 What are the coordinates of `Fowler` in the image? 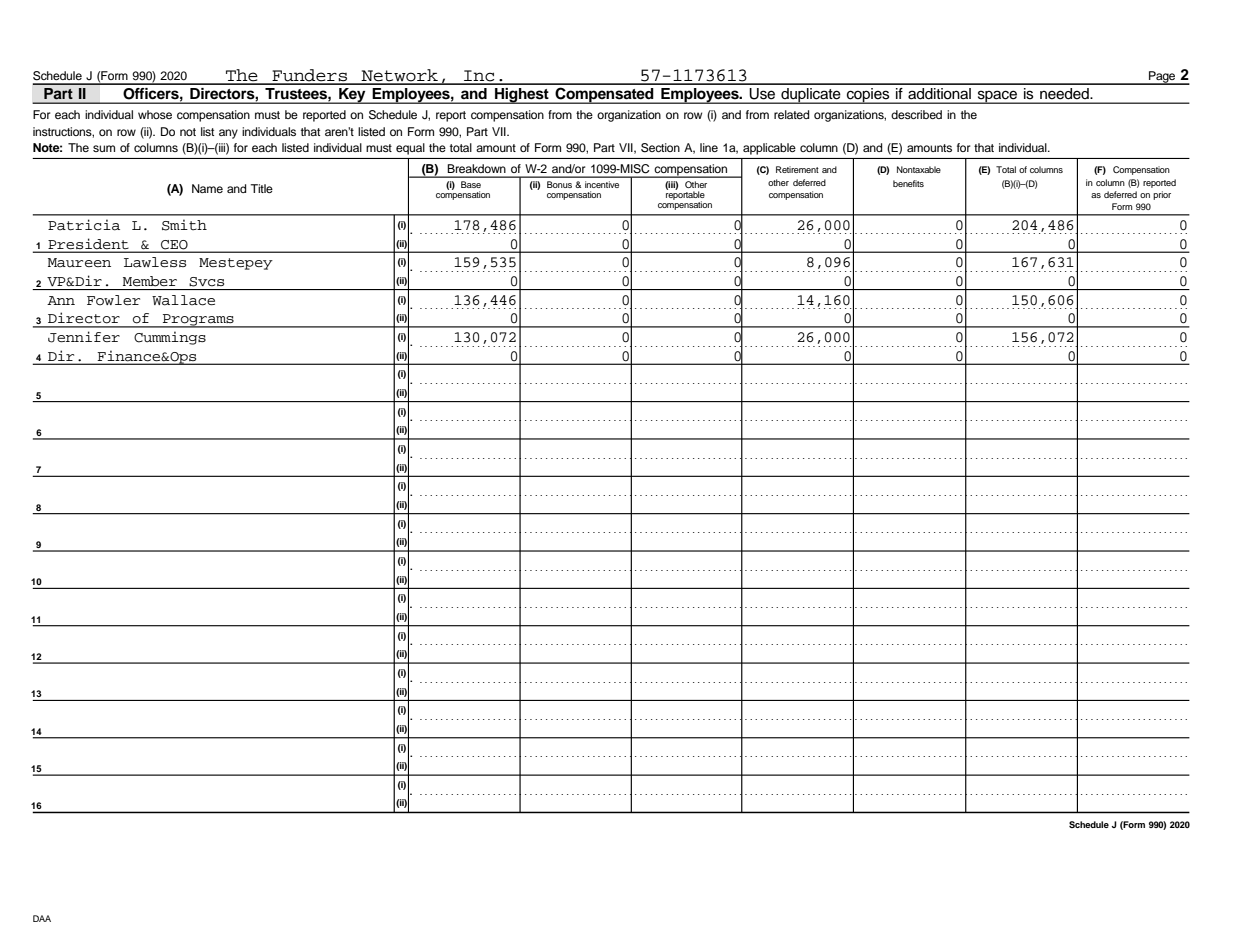 It's located at (113, 300).
